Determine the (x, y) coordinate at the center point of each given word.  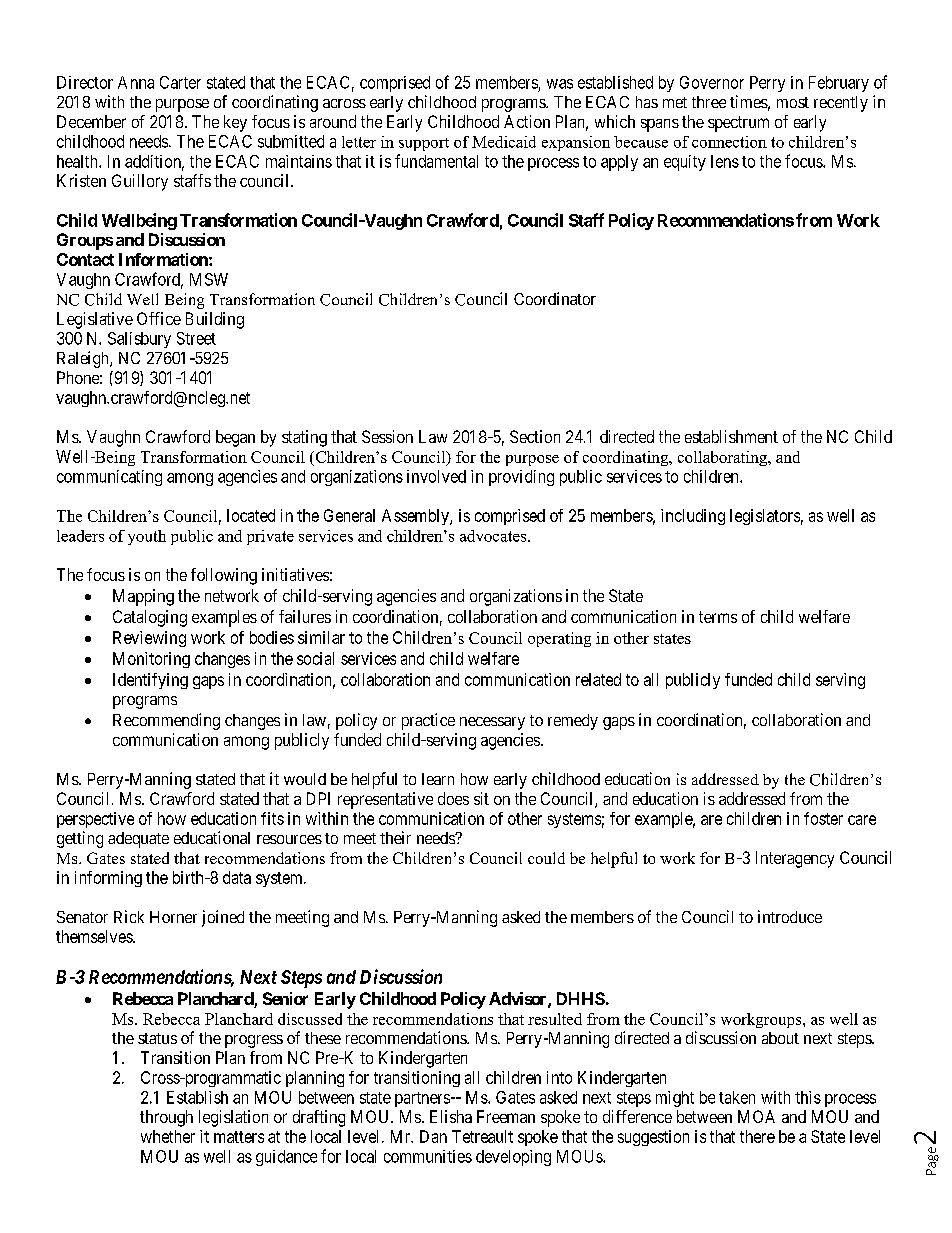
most (793, 102)
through (166, 1118)
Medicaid (504, 142)
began (235, 438)
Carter (180, 82)
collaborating (724, 458)
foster (823, 818)
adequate (138, 840)
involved (436, 476)
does (453, 798)
